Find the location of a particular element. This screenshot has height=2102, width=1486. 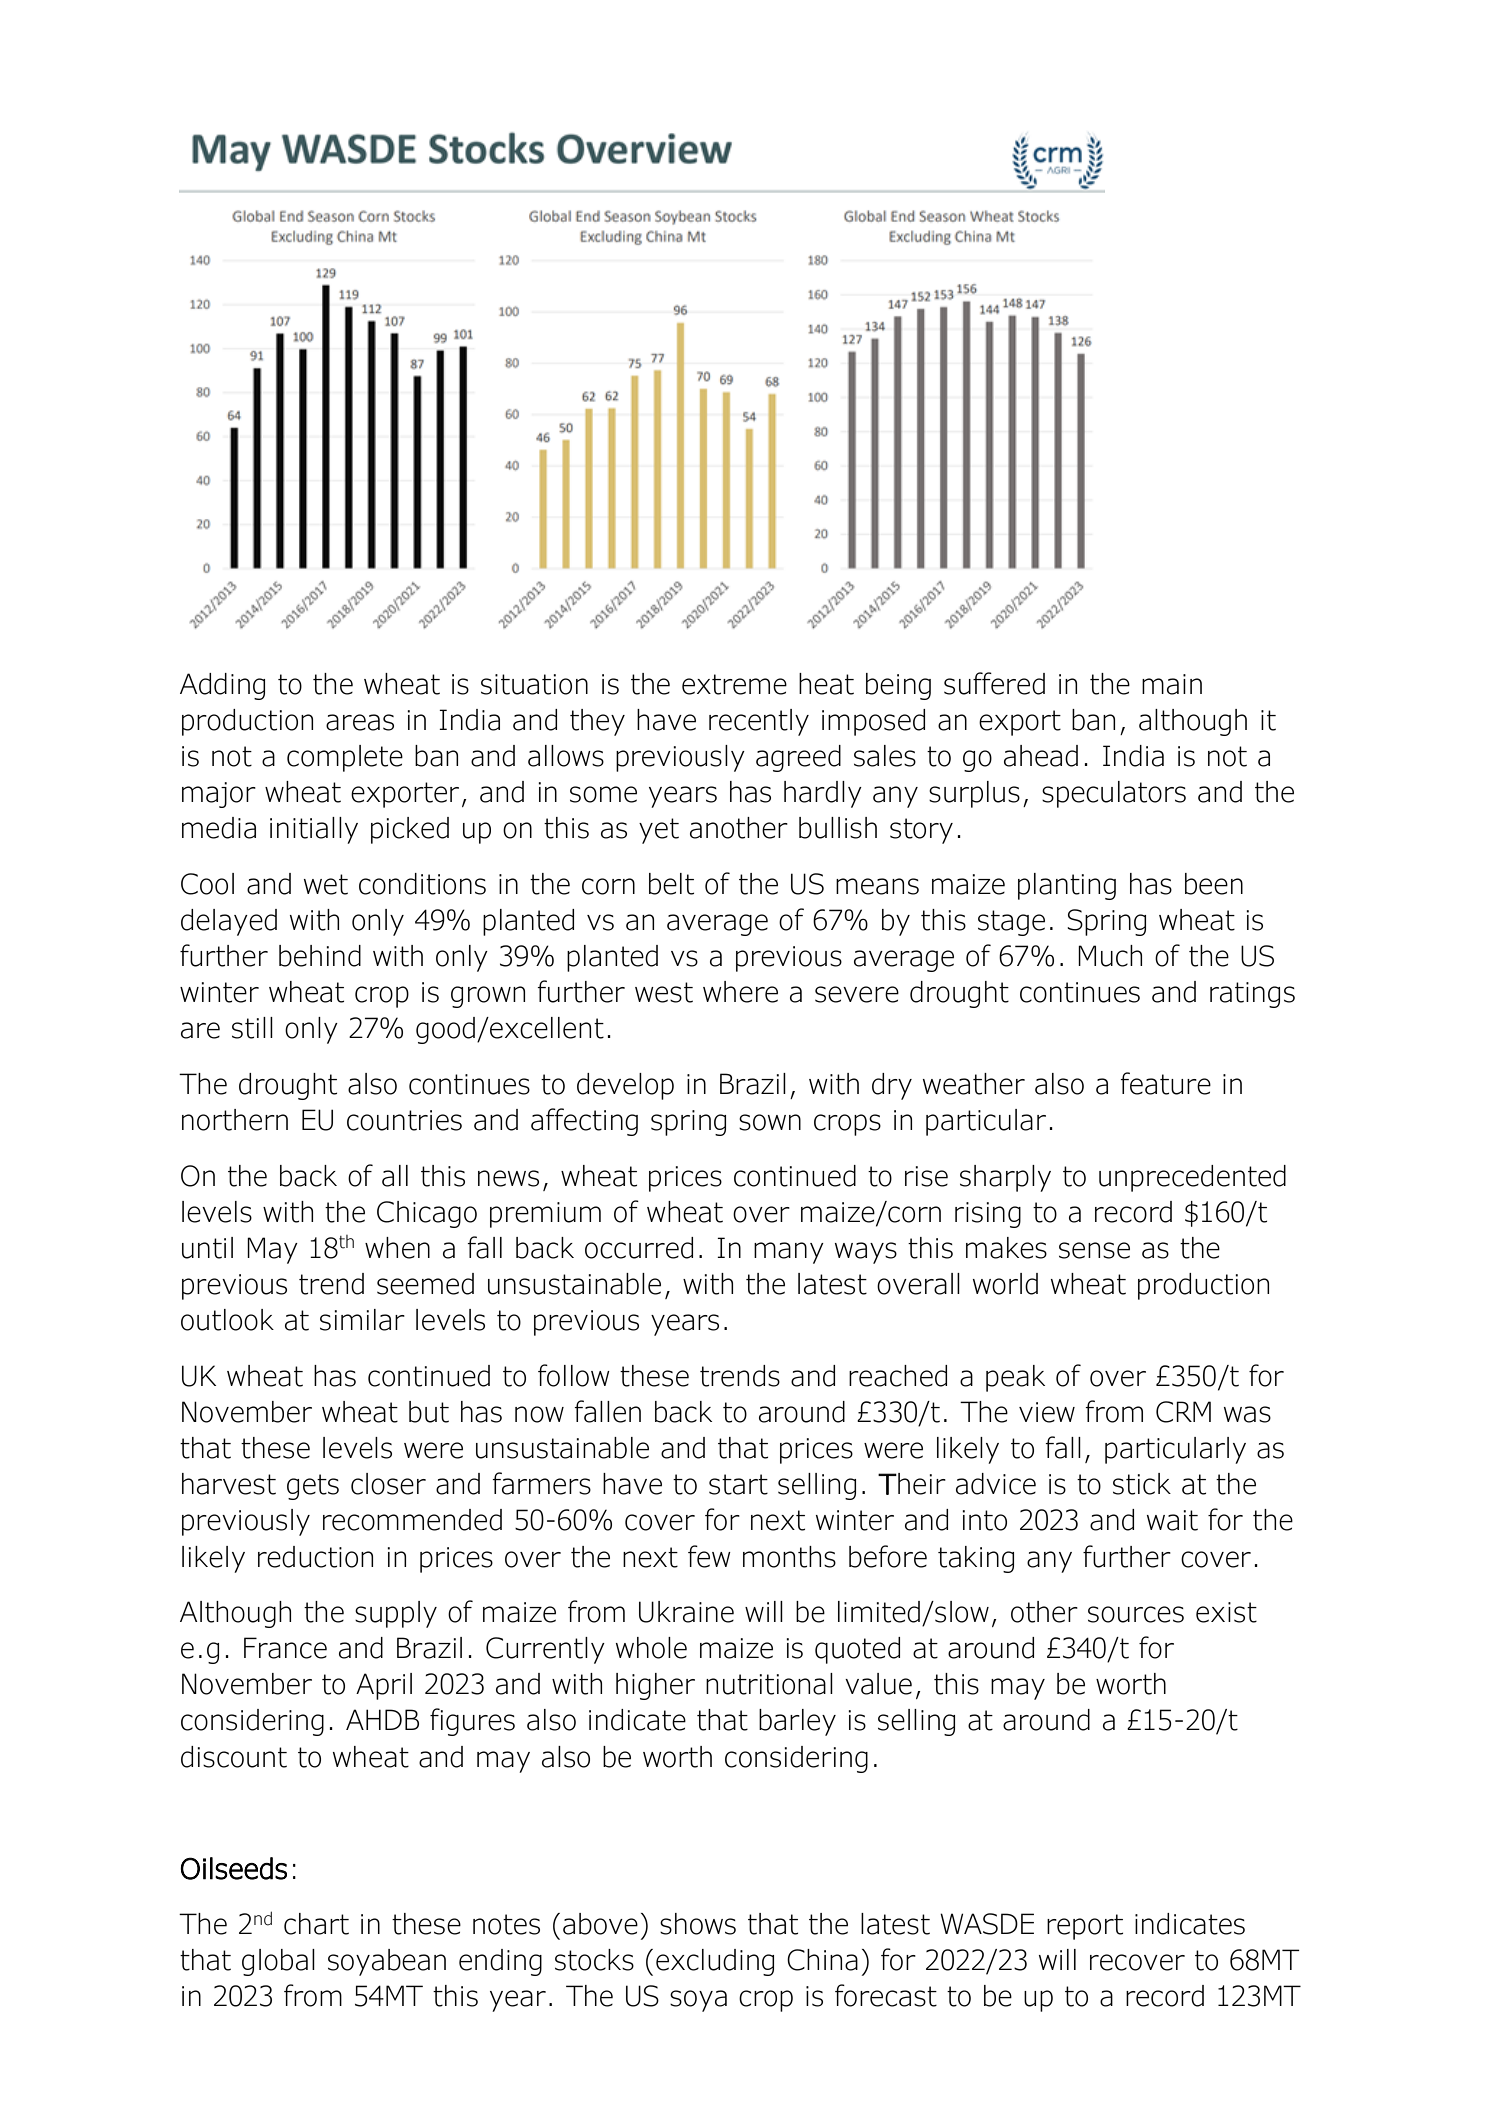

main is located at coordinates (1172, 684).
